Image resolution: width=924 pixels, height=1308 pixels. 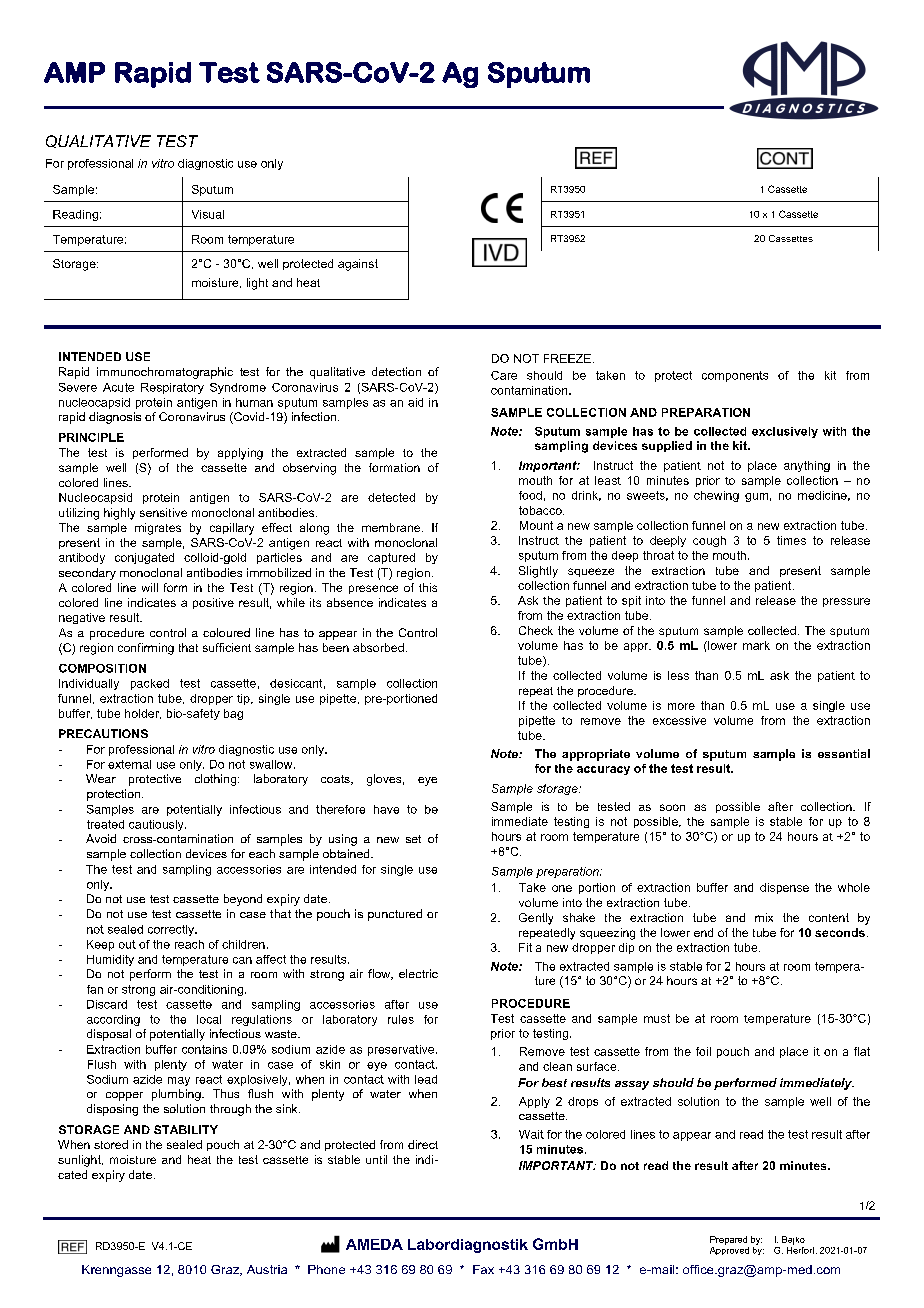 What do you see at coordinates (536, 919) in the document?
I see `Gently` at bounding box center [536, 919].
